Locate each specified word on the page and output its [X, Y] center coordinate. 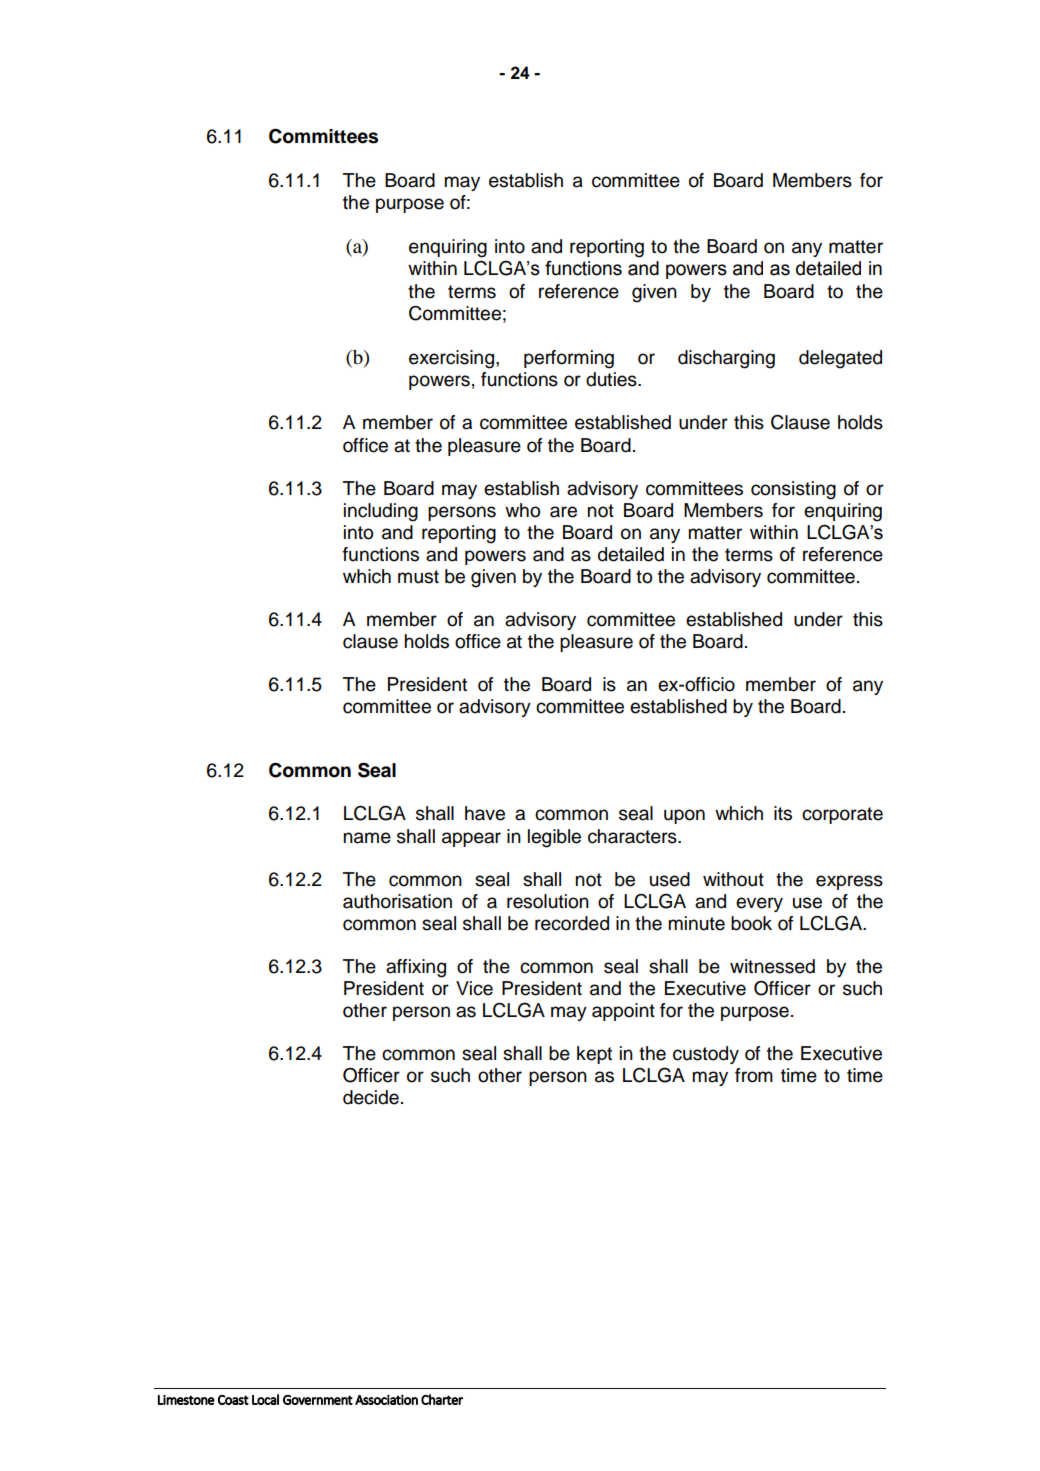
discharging [726, 359]
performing [569, 359]
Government [318, 1400]
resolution [548, 901]
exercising [451, 359]
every [759, 904]
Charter [442, 1399]
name [367, 838]
